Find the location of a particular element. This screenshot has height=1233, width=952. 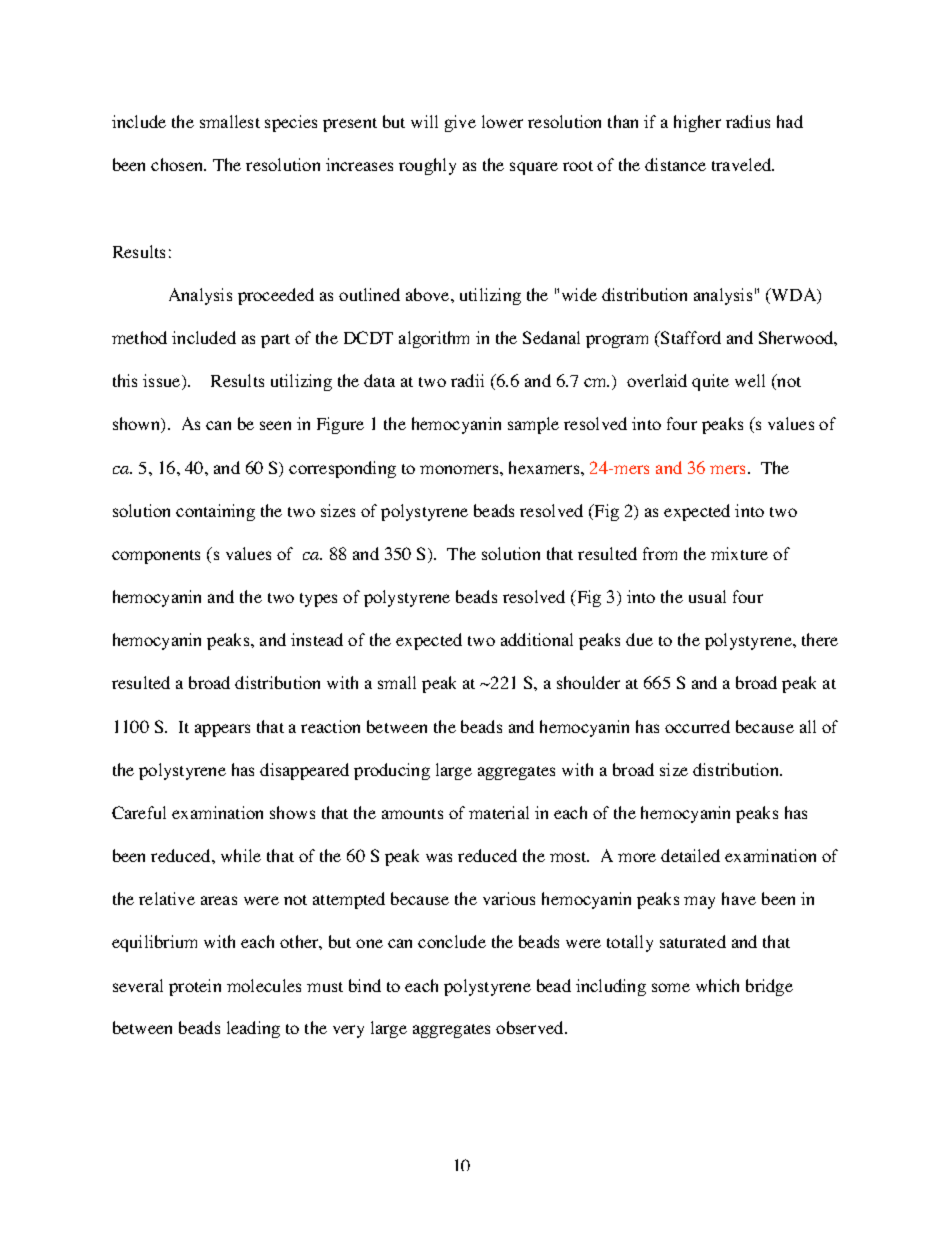

give is located at coordinates (460, 123).
